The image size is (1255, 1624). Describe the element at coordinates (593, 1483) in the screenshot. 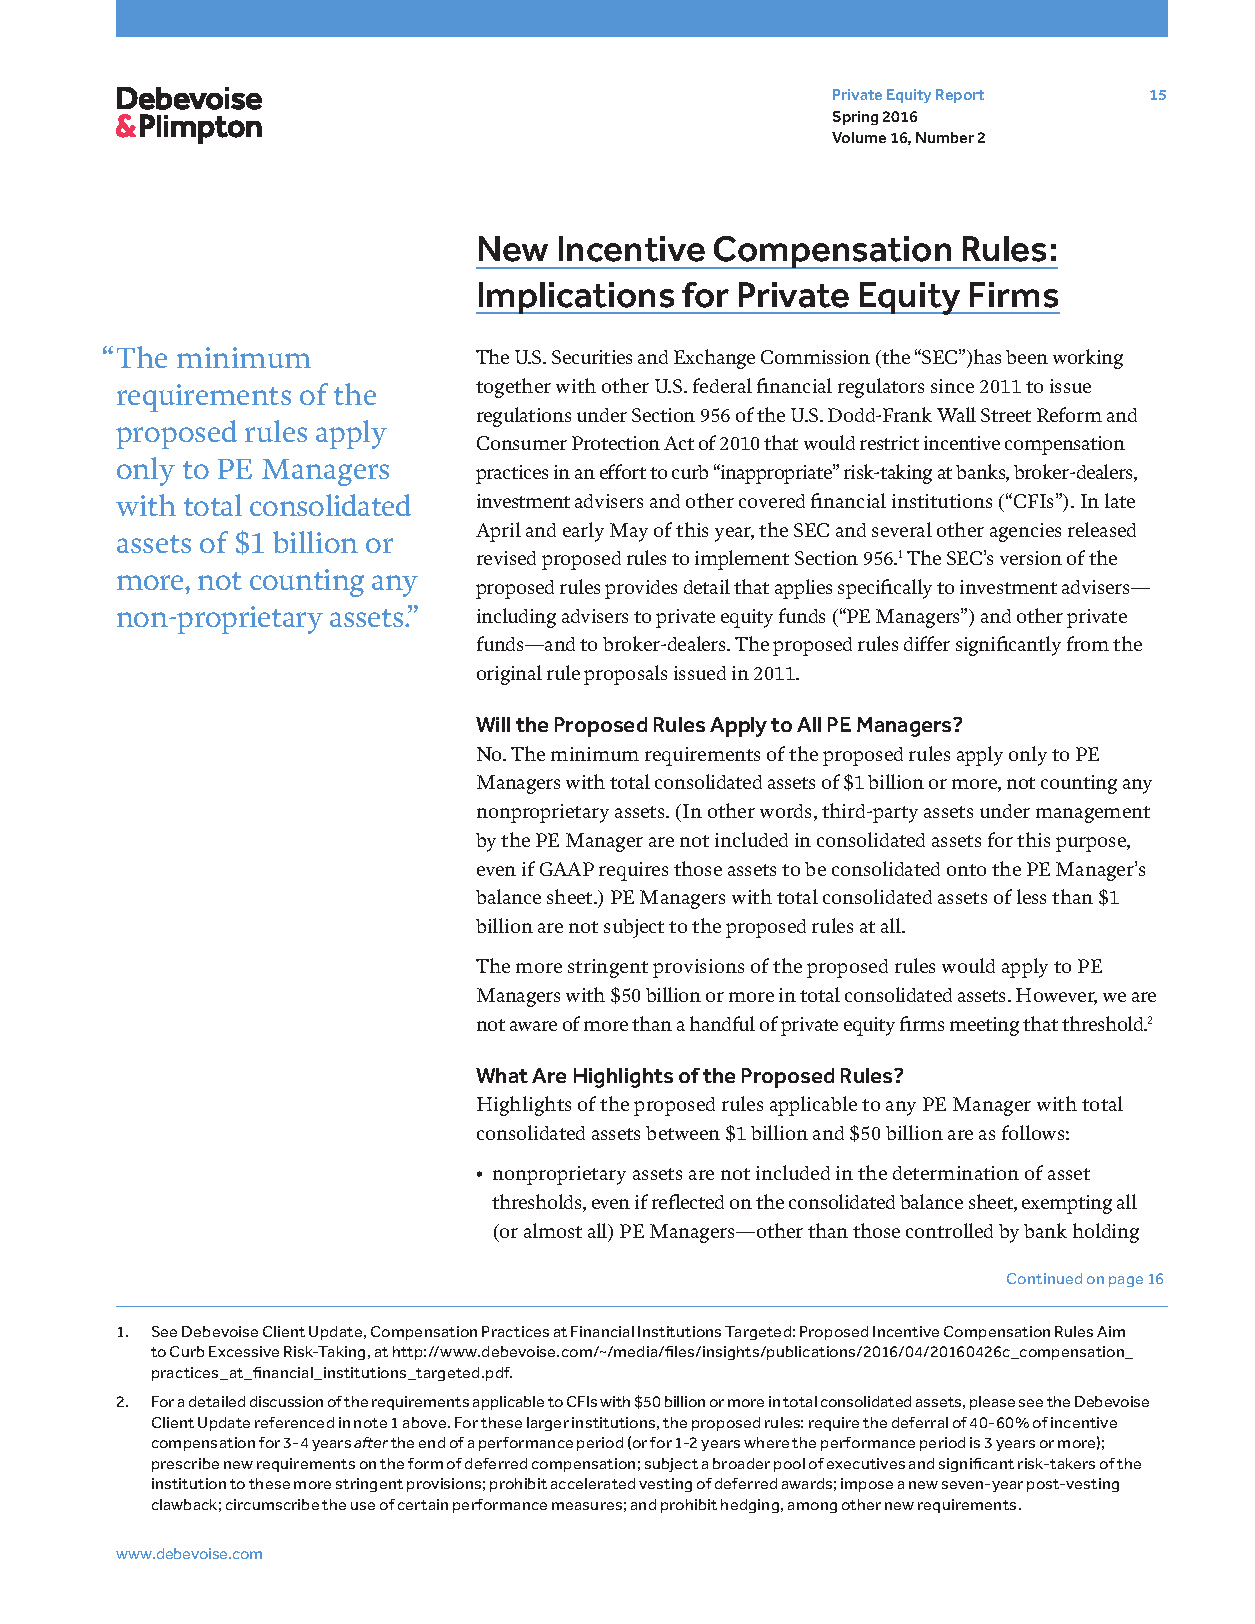

I see `accelerated` at that location.
